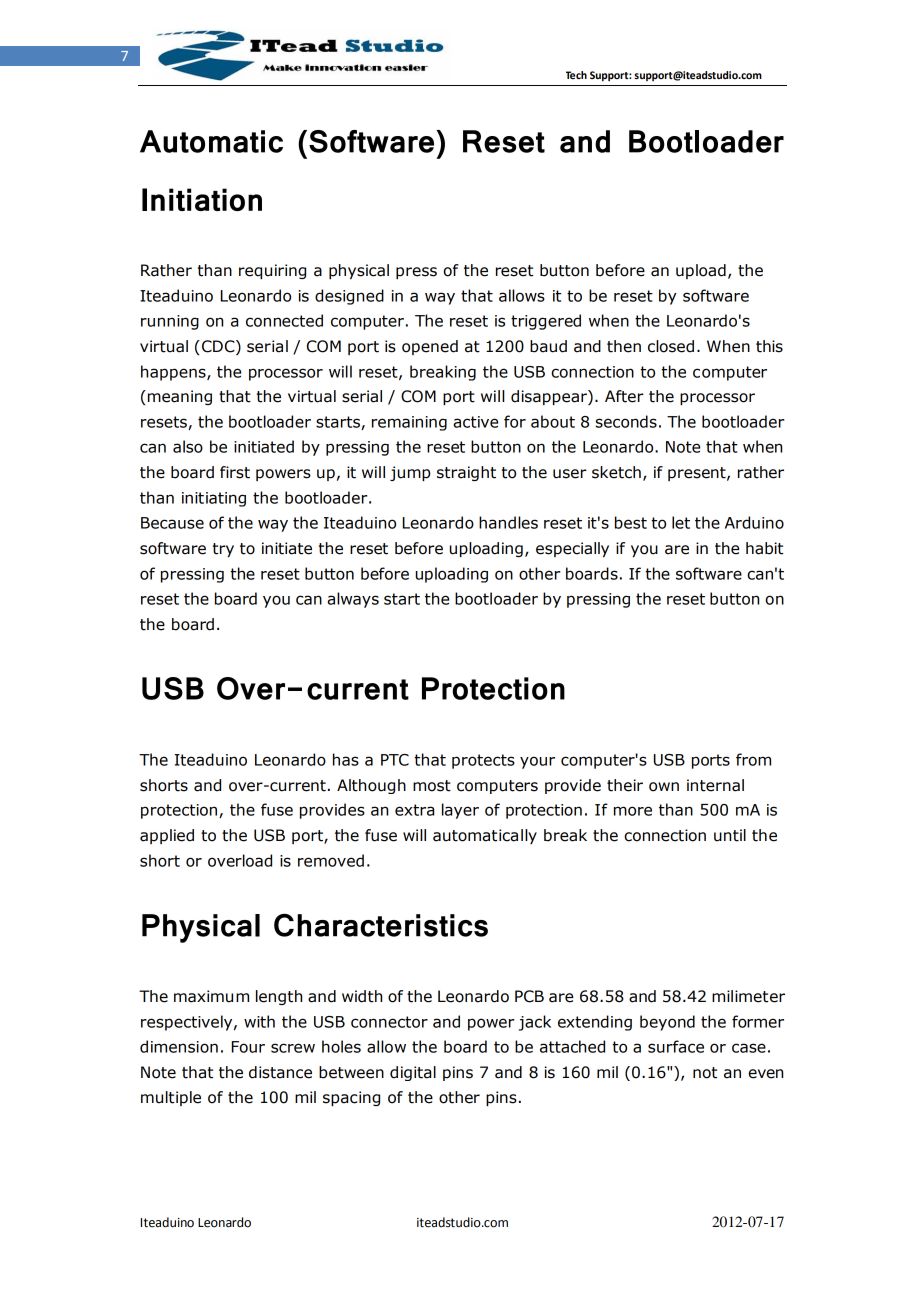 This image has width=924, height=1308. I want to click on Initiation, so click(202, 199).
